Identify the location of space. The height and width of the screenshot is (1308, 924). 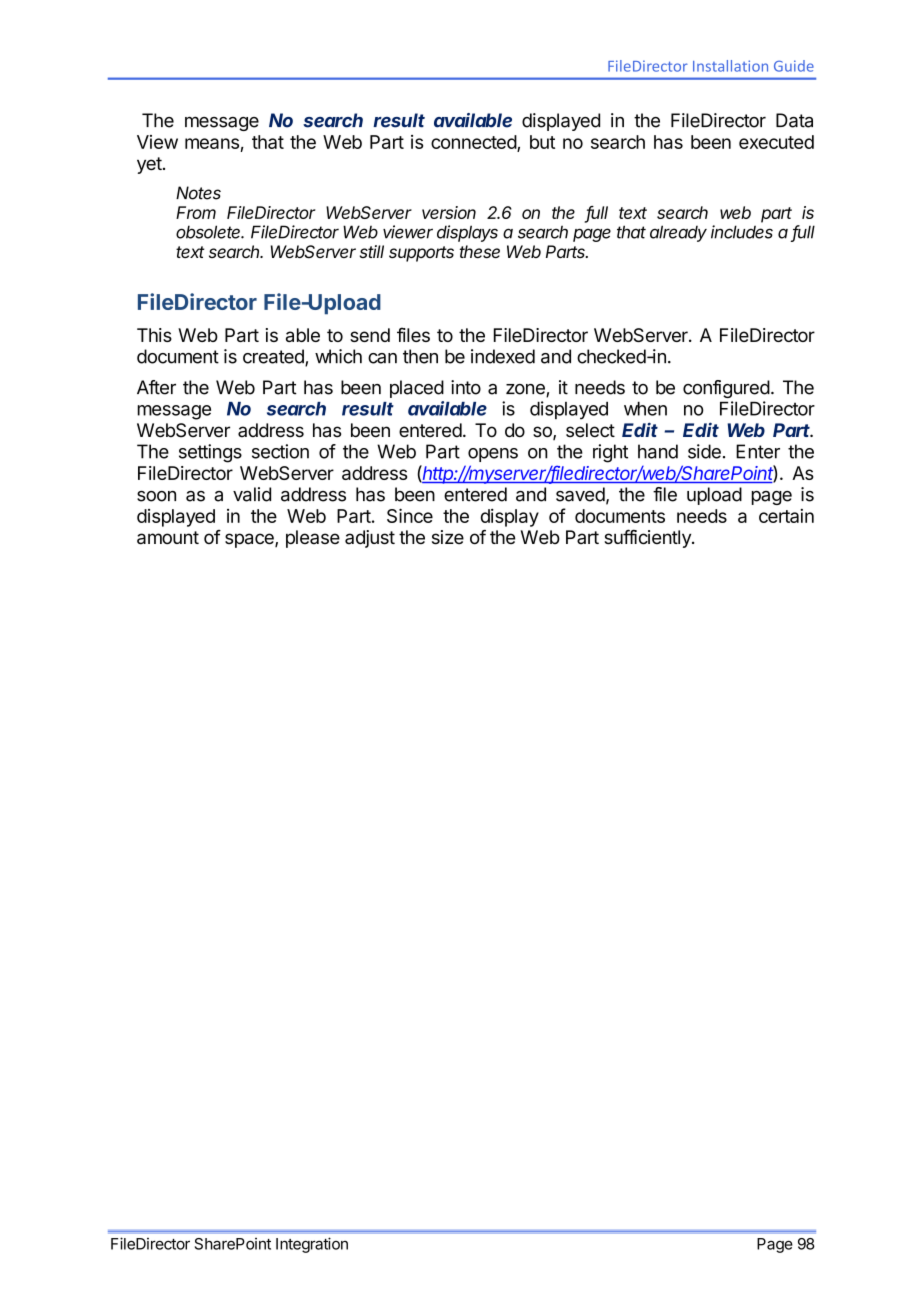
(250, 540).
